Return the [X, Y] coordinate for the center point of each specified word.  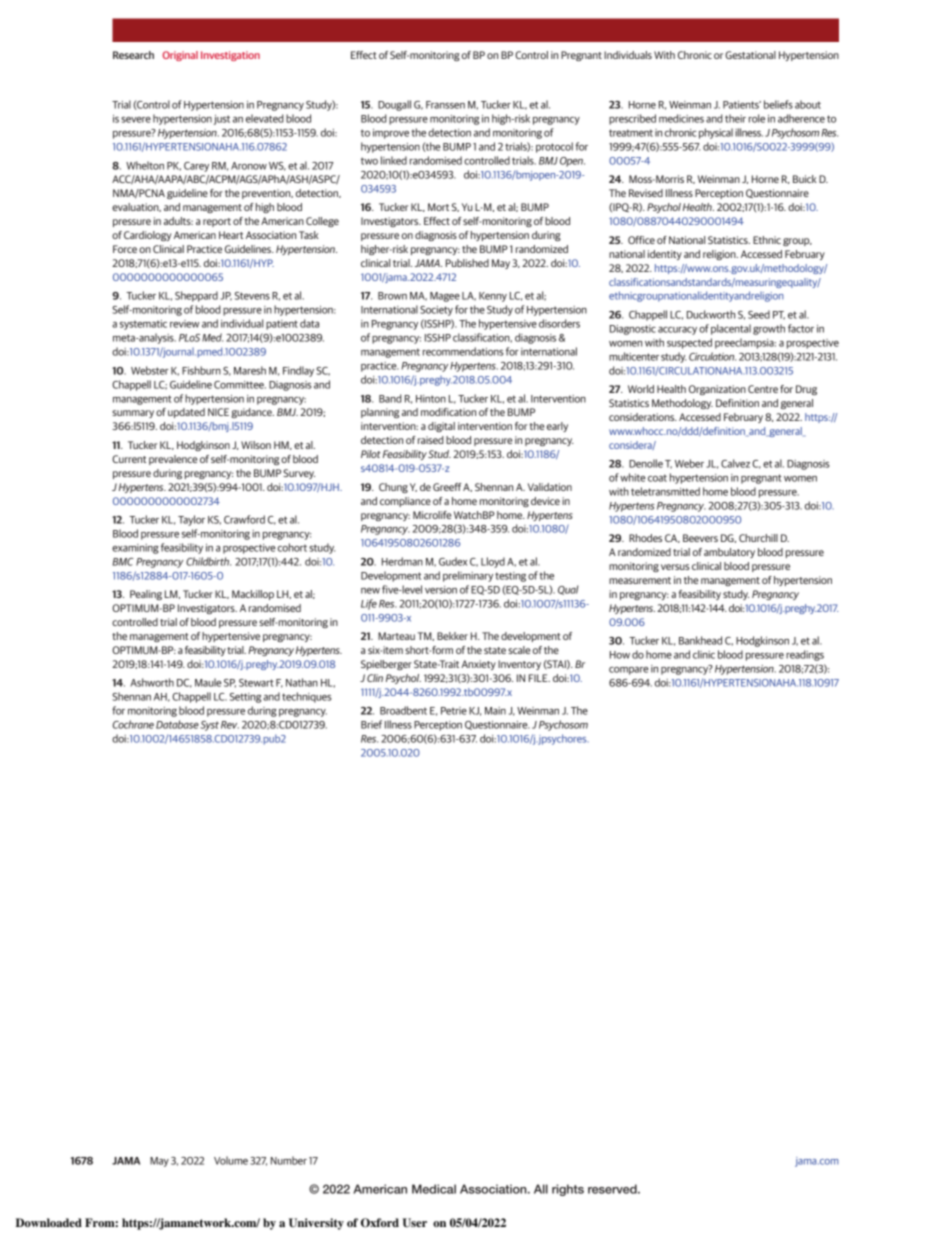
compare [629, 671]
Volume [231, 1160]
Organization [717, 390]
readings [805, 655]
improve [391, 134]
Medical [434, 1189]
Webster [150, 370]
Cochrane [133, 724]
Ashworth [152, 682]
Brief [371, 724]
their [735, 118]
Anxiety [478, 665]
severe [136, 120]
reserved [613, 1189]
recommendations [463, 351]
